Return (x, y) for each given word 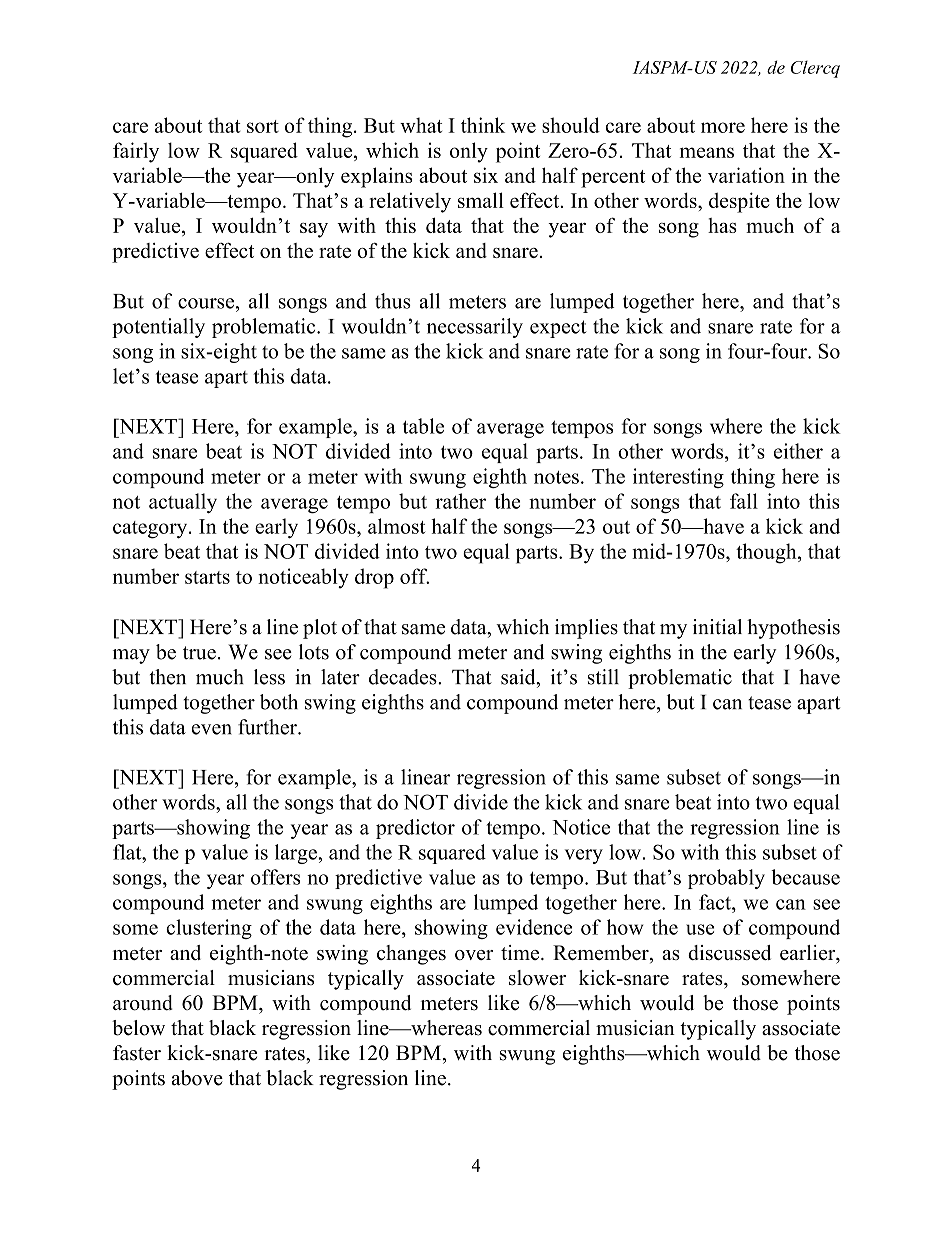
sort (263, 126)
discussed (729, 952)
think (483, 125)
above (197, 1078)
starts (207, 577)
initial (717, 627)
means (707, 152)
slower (537, 978)
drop (374, 578)
